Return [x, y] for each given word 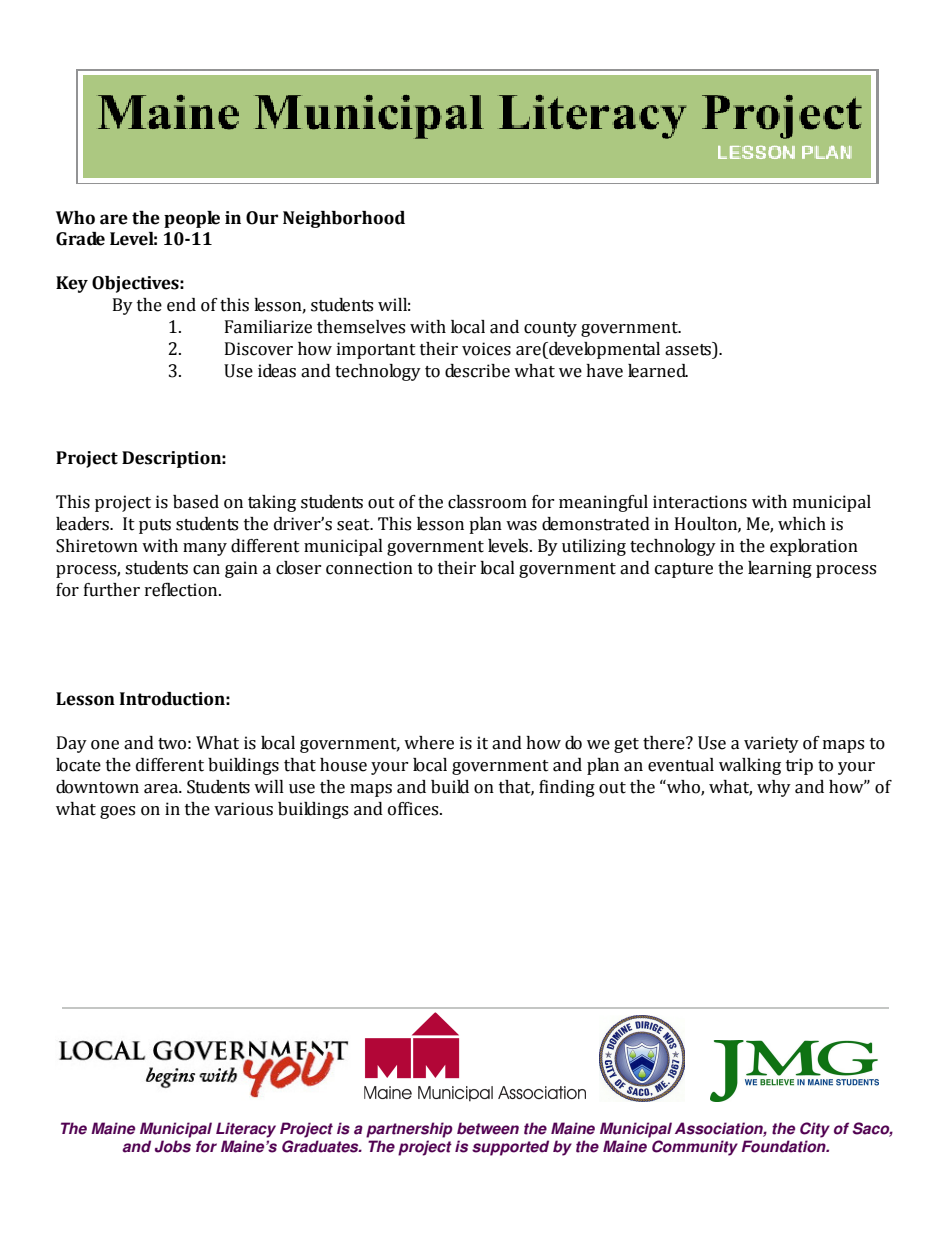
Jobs [173, 1146]
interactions [700, 502]
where [429, 743]
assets [689, 349]
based [196, 502]
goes [117, 812]
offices [414, 809]
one [105, 745]
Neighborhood [344, 219]
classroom [487, 502]
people [192, 219]
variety [771, 744]
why [774, 788]
